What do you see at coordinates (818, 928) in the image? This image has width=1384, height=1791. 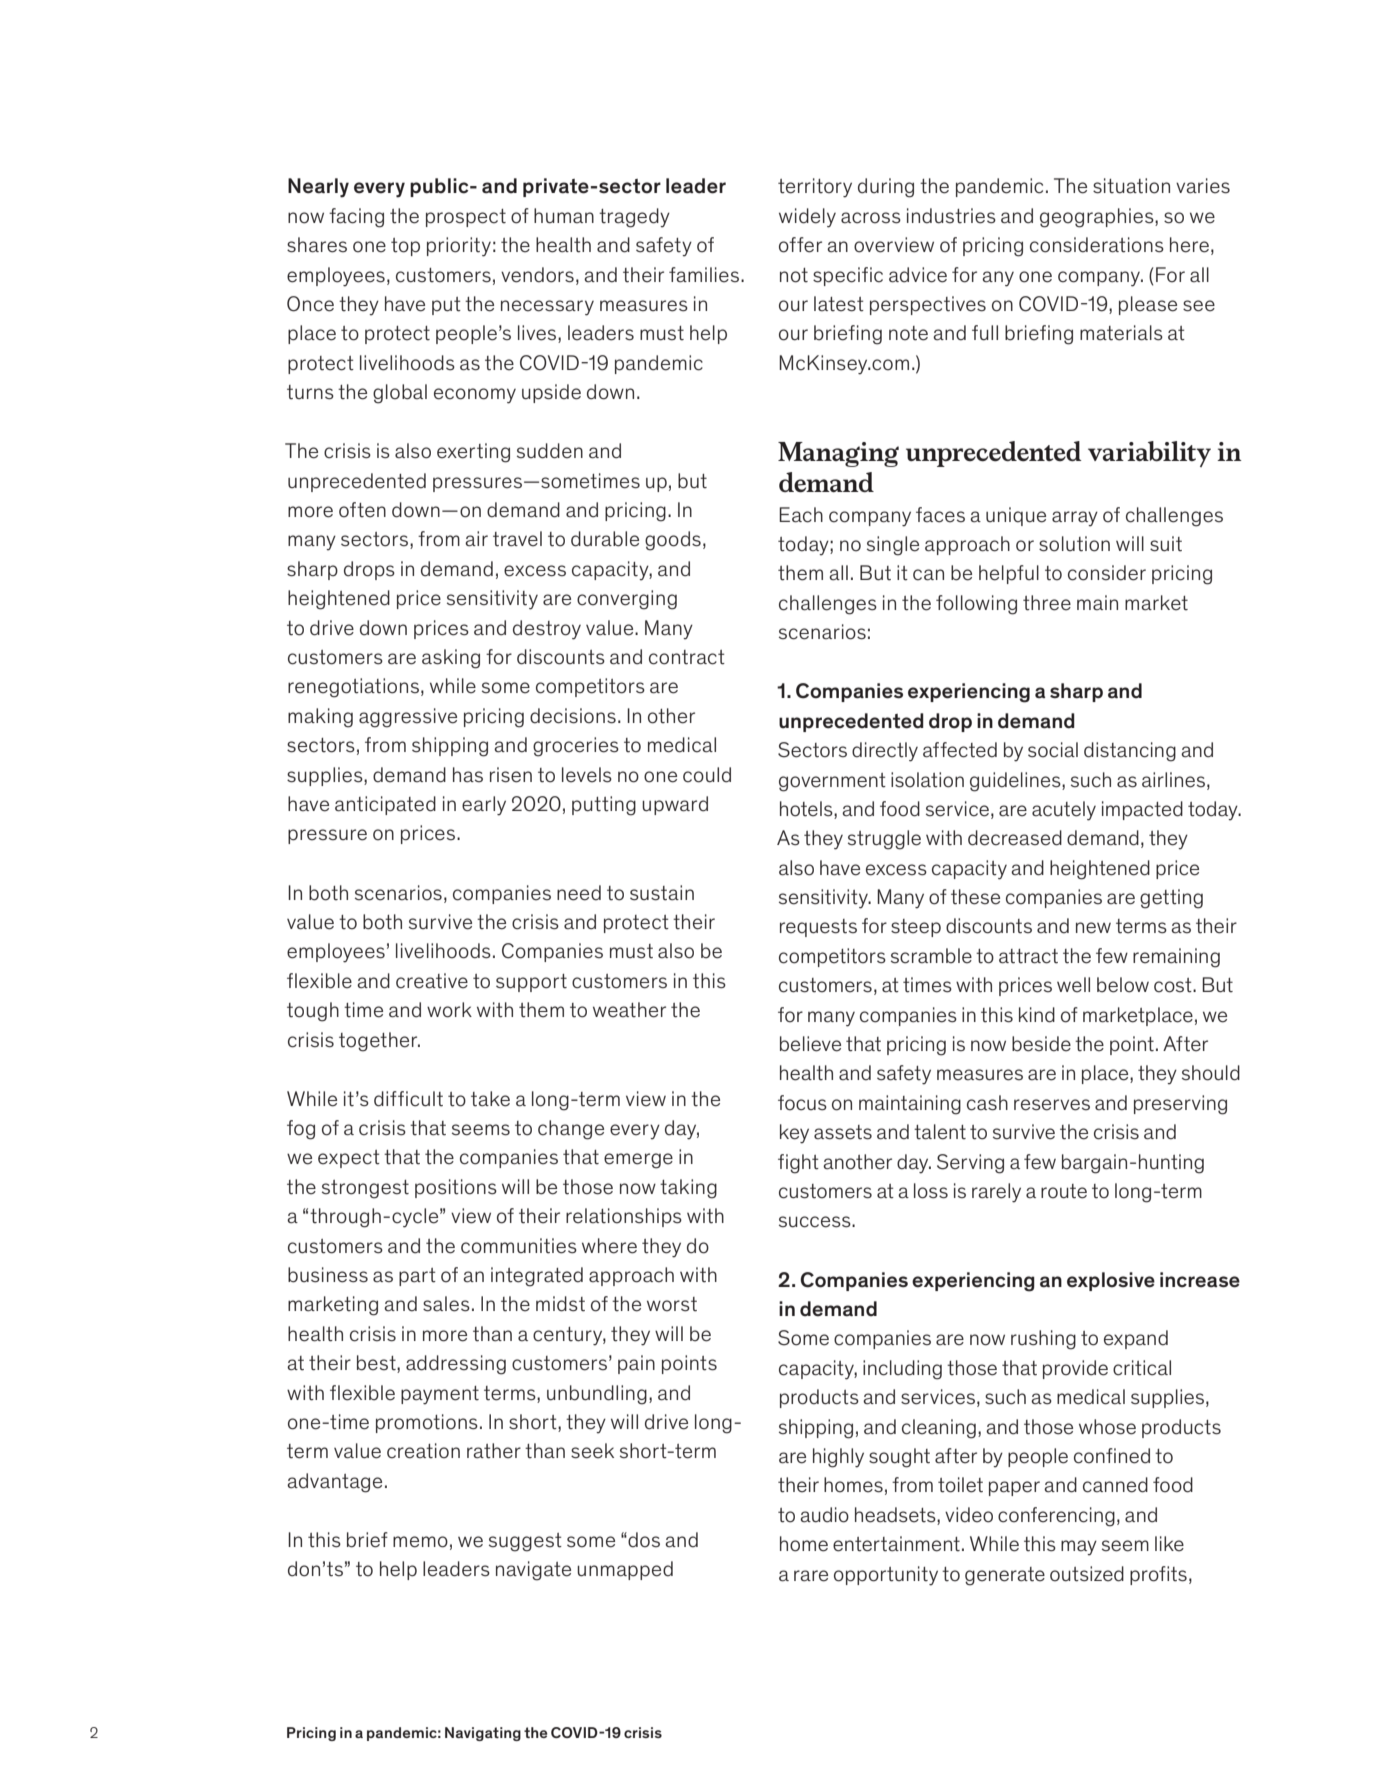 I see `requests` at bounding box center [818, 928].
